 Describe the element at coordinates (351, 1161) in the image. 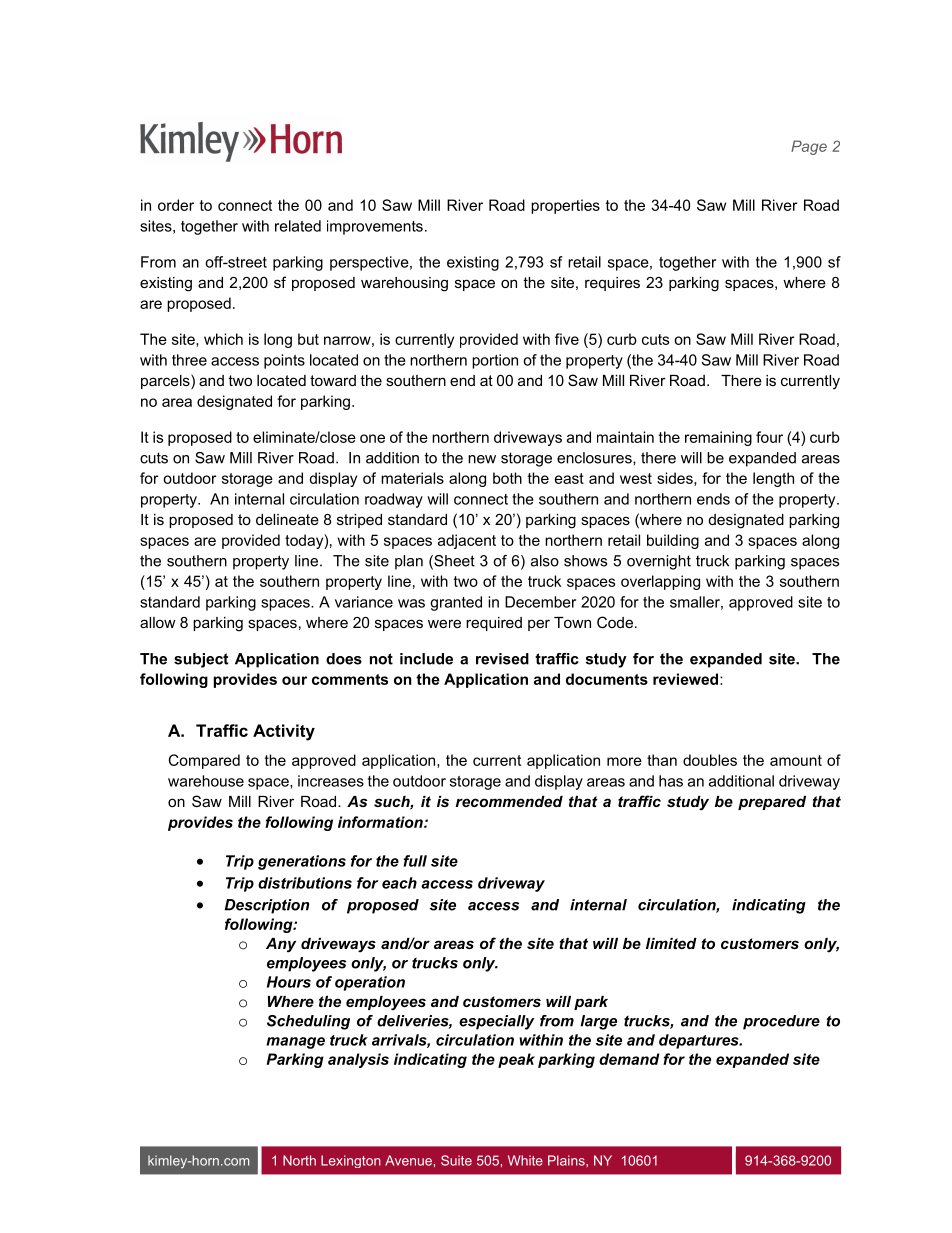

I see `Lexington` at that location.
